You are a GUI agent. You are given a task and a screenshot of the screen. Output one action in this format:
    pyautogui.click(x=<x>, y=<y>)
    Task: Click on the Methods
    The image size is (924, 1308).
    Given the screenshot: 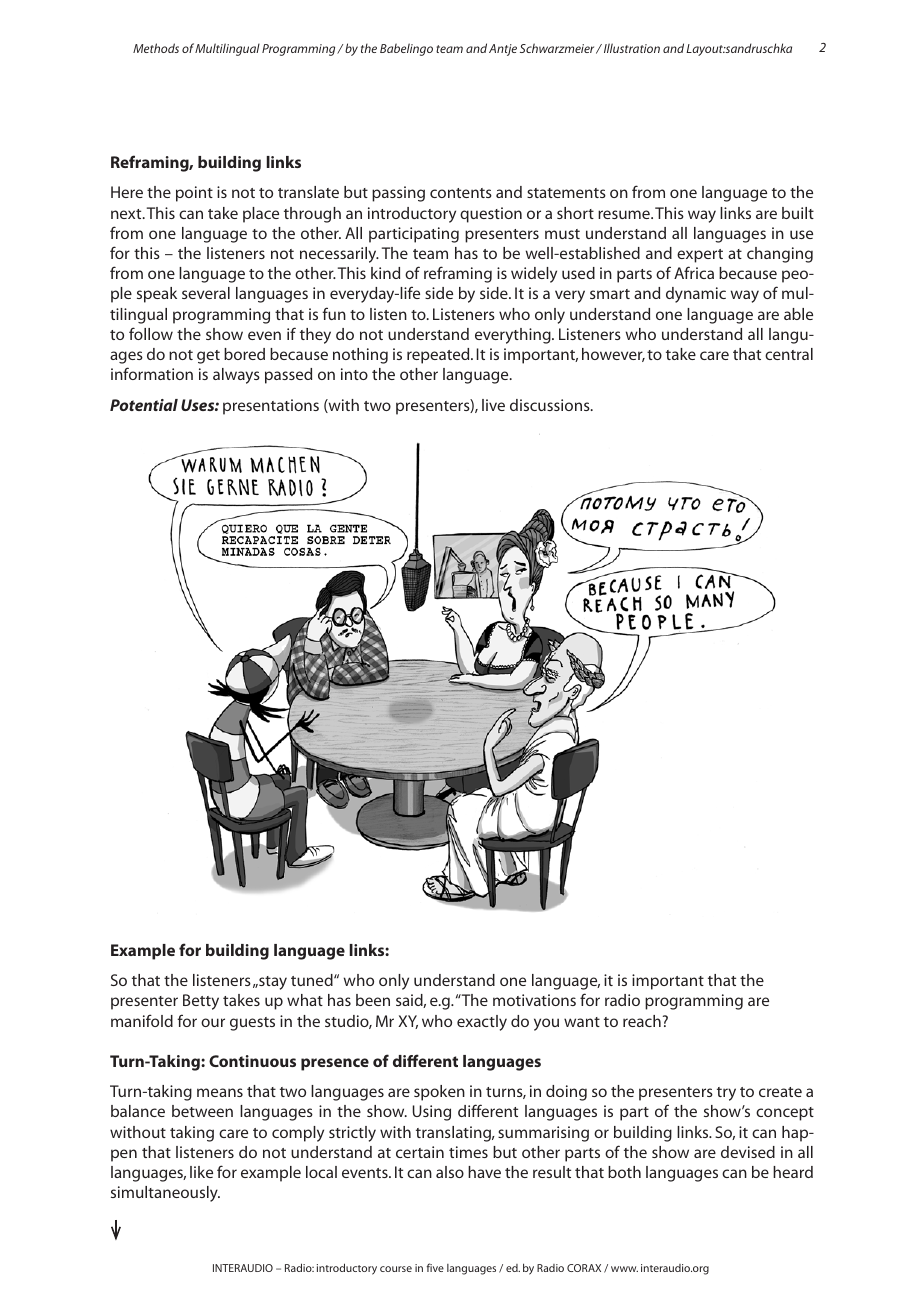 What is the action you would take?
    pyautogui.click(x=156, y=48)
